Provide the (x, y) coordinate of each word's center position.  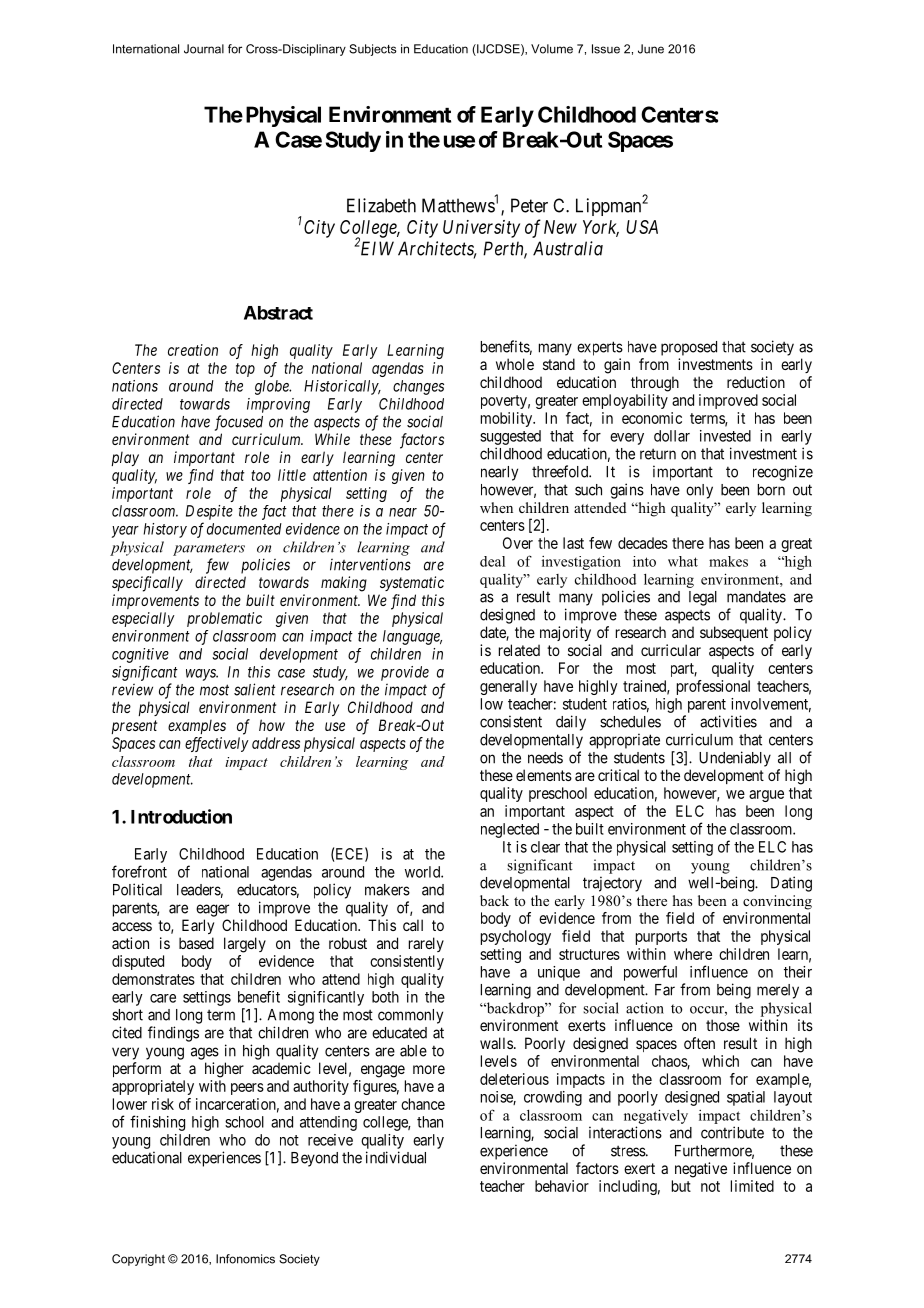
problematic (224, 619)
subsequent (734, 633)
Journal (204, 49)
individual (396, 1157)
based (196, 943)
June (651, 49)
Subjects (373, 50)
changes (418, 387)
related (519, 650)
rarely (426, 944)
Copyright (138, 1260)
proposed (689, 348)
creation (193, 350)
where (693, 954)
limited (752, 1186)
